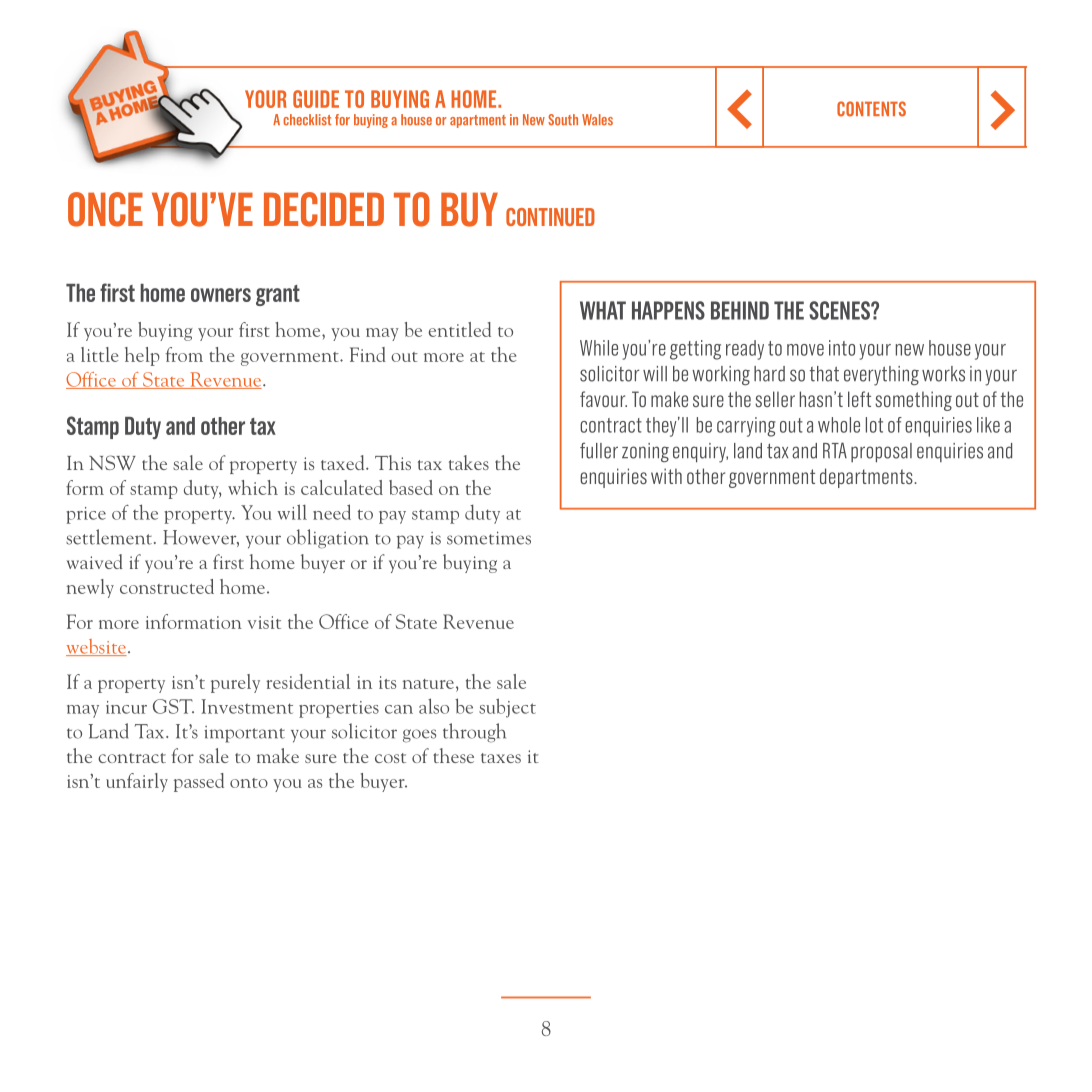  Describe the element at coordinates (199, 782) in the document. I see `passed` at that location.
